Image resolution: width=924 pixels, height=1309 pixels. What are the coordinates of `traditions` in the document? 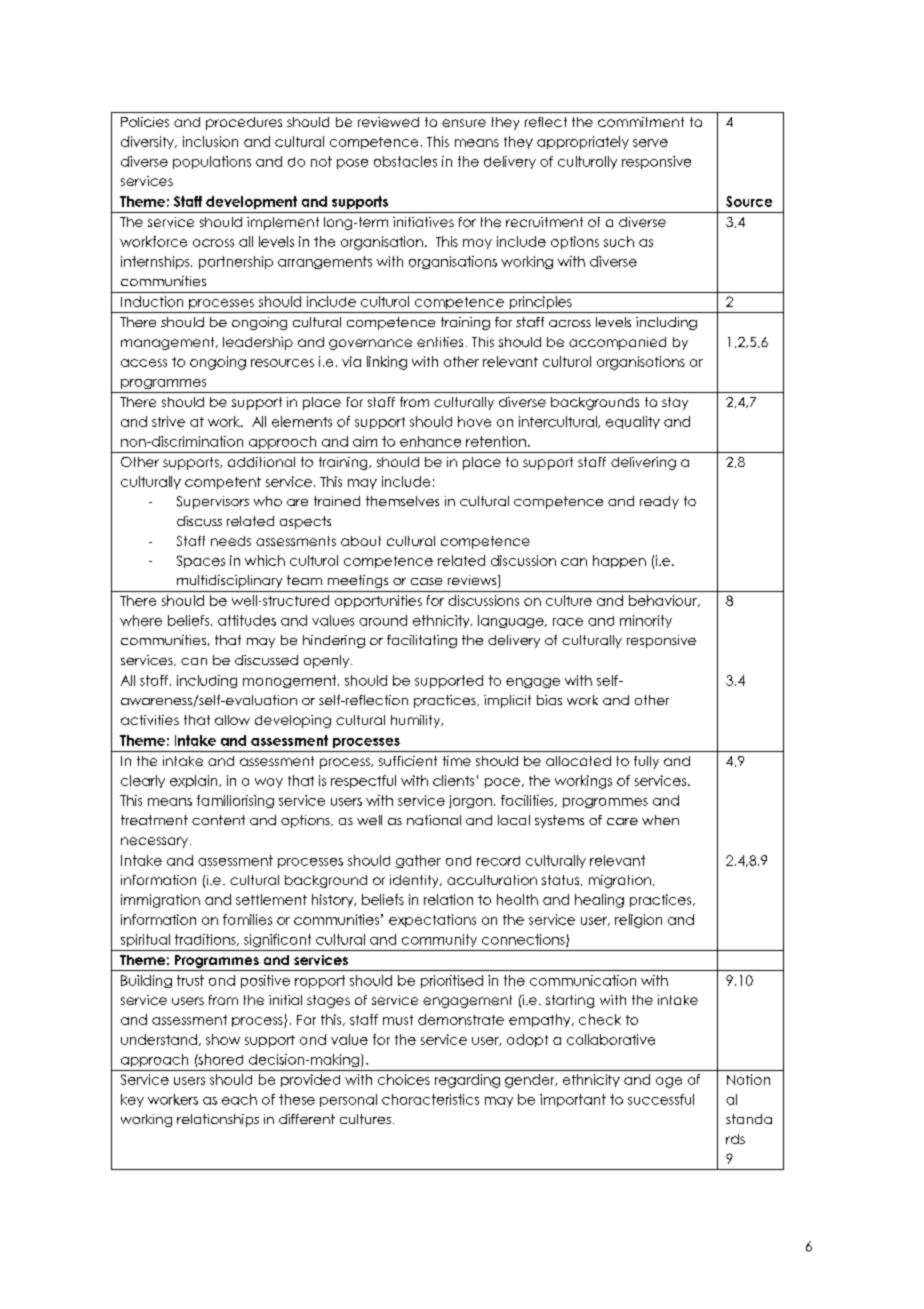 It's located at (206, 940).
